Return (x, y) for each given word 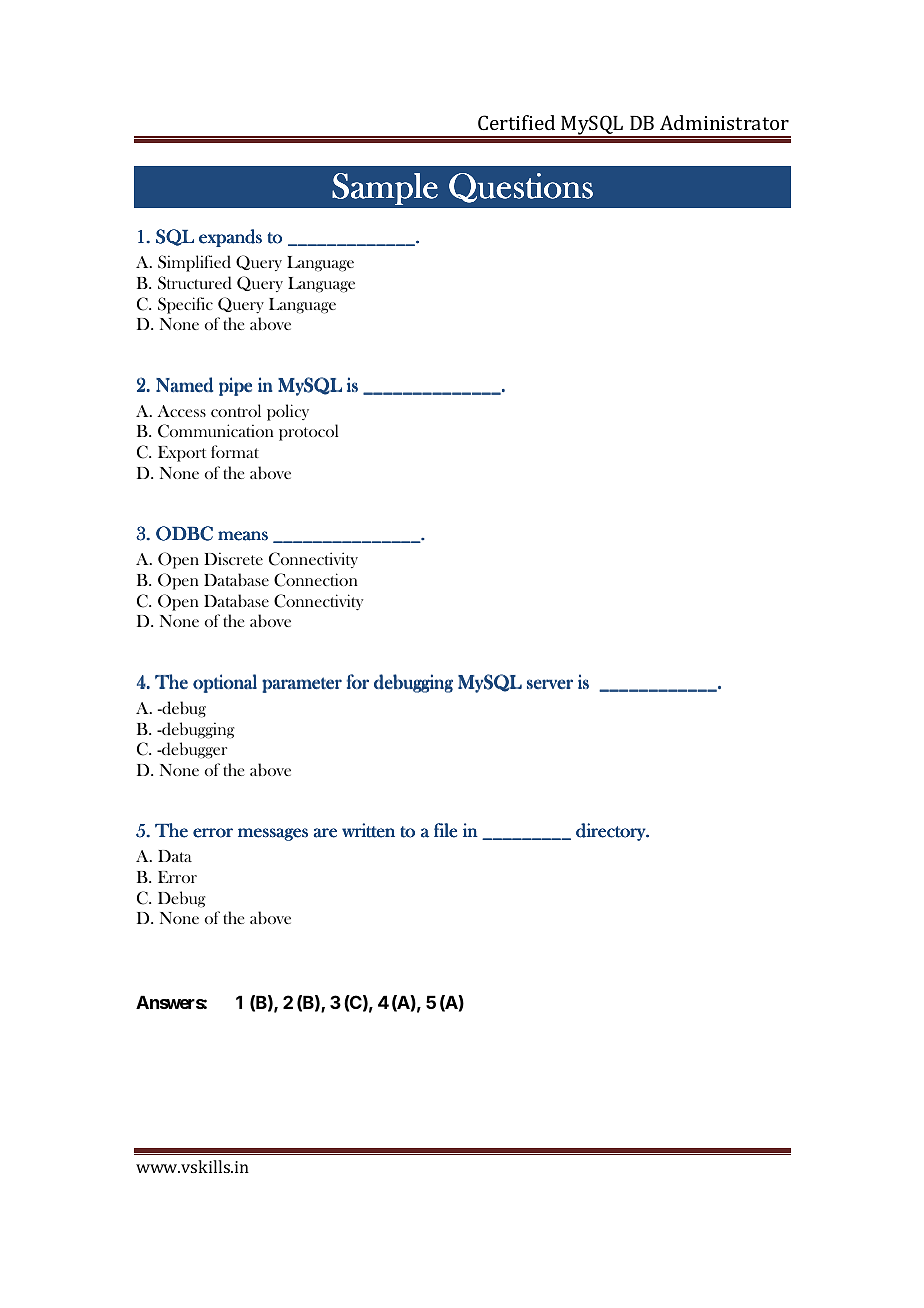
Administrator (724, 122)
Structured (195, 283)
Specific (185, 305)
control (236, 410)
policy (288, 412)
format (235, 451)
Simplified (194, 263)
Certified (516, 122)
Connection (316, 580)
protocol (308, 432)
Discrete (233, 558)
